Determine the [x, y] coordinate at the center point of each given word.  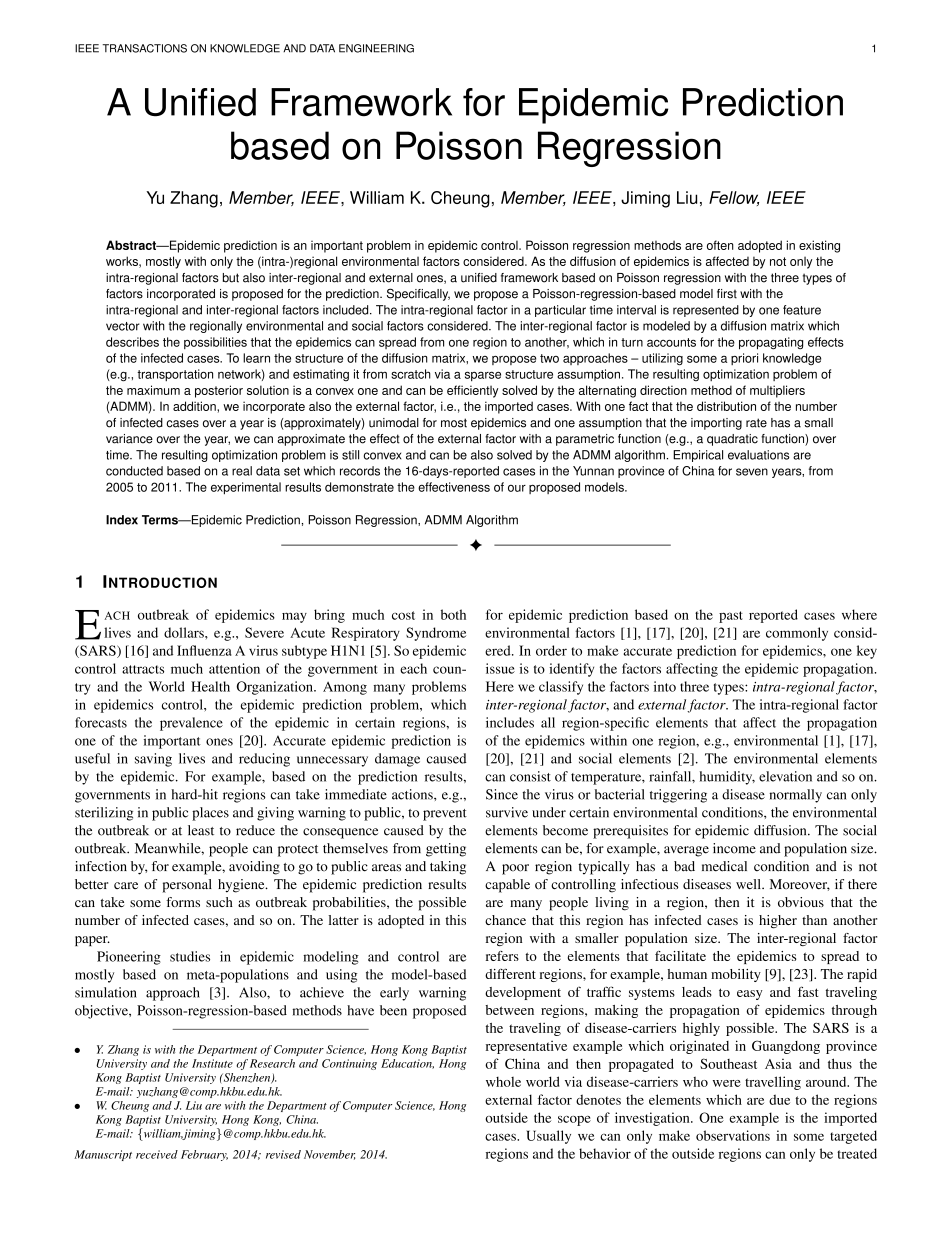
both [453, 614]
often [720, 245]
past [731, 617]
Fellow [734, 198]
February [204, 1155]
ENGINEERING [376, 48]
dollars [185, 632]
